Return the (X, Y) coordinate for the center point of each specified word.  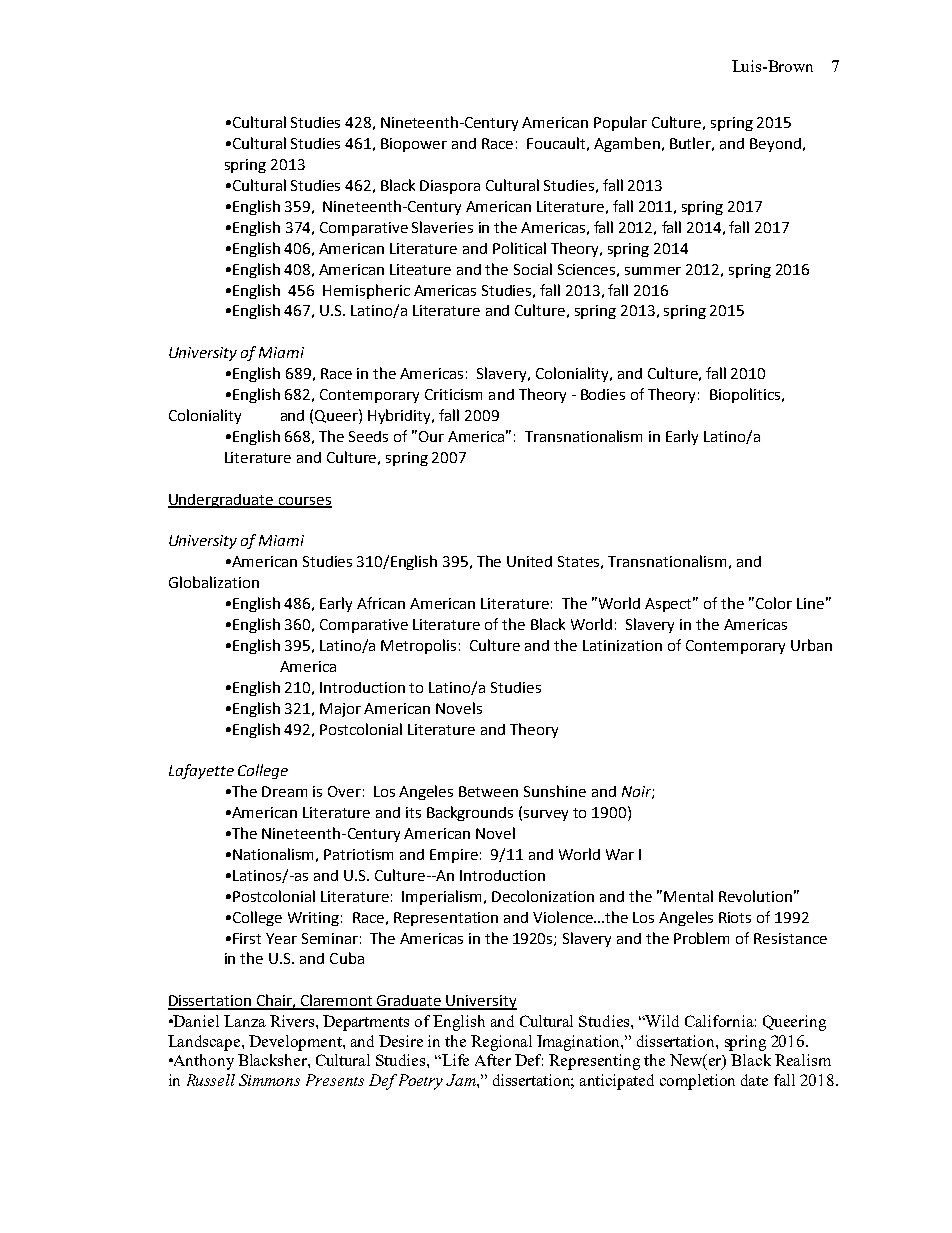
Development (296, 1043)
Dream (284, 791)
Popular (620, 123)
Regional (501, 1043)
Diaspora (450, 187)
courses (304, 502)
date (754, 1080)
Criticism (453, 394)
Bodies (603, 394)
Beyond (775, 145)
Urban (811, 645)
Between (488, 791)
